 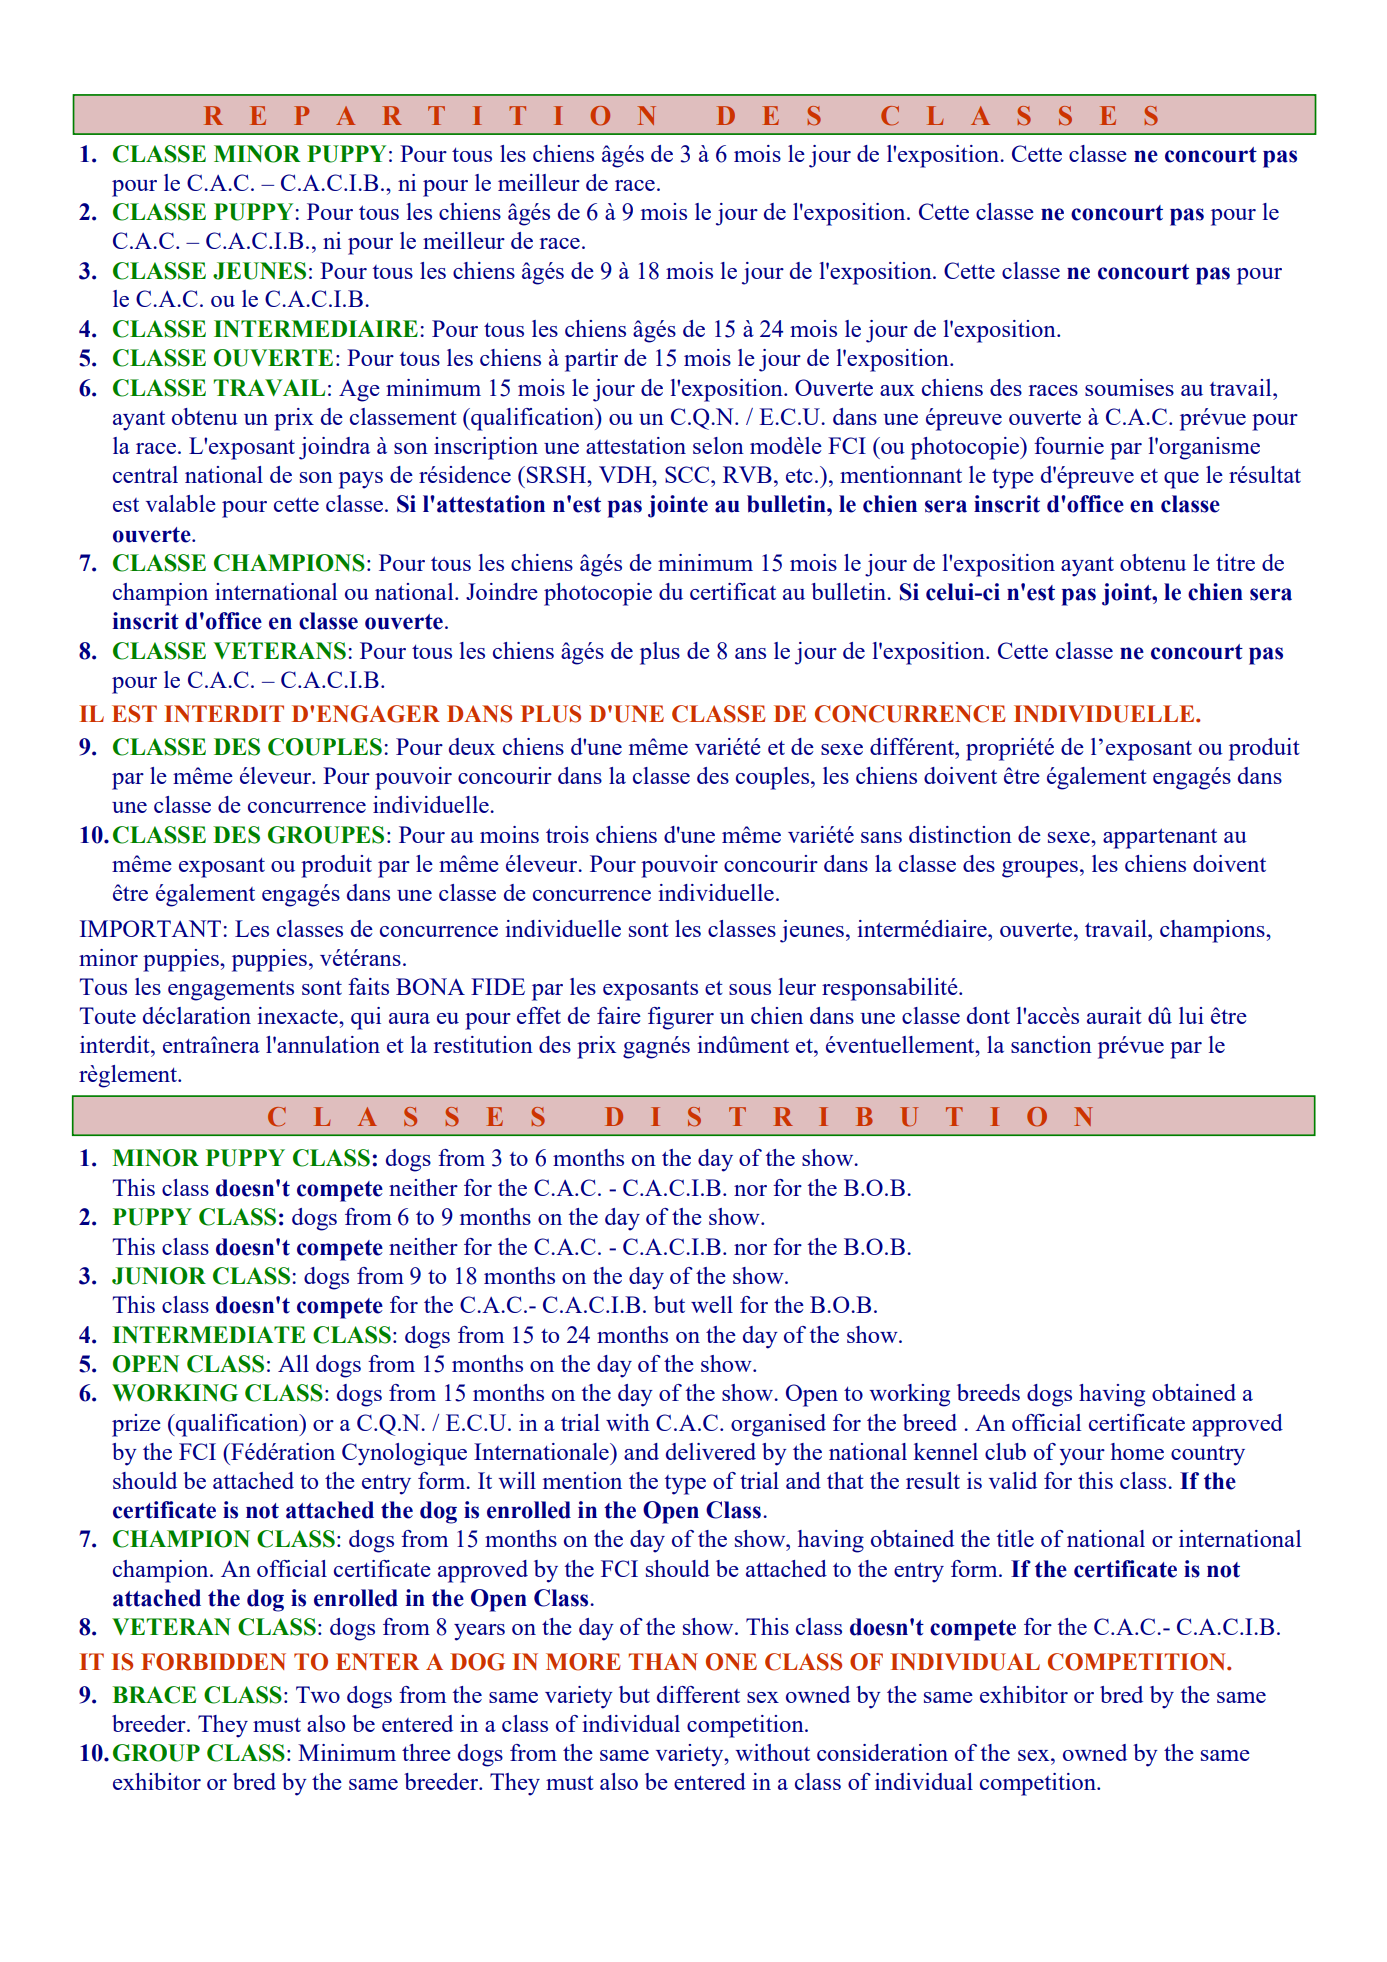 I want to click on pays, so click(x=361, y=480).
